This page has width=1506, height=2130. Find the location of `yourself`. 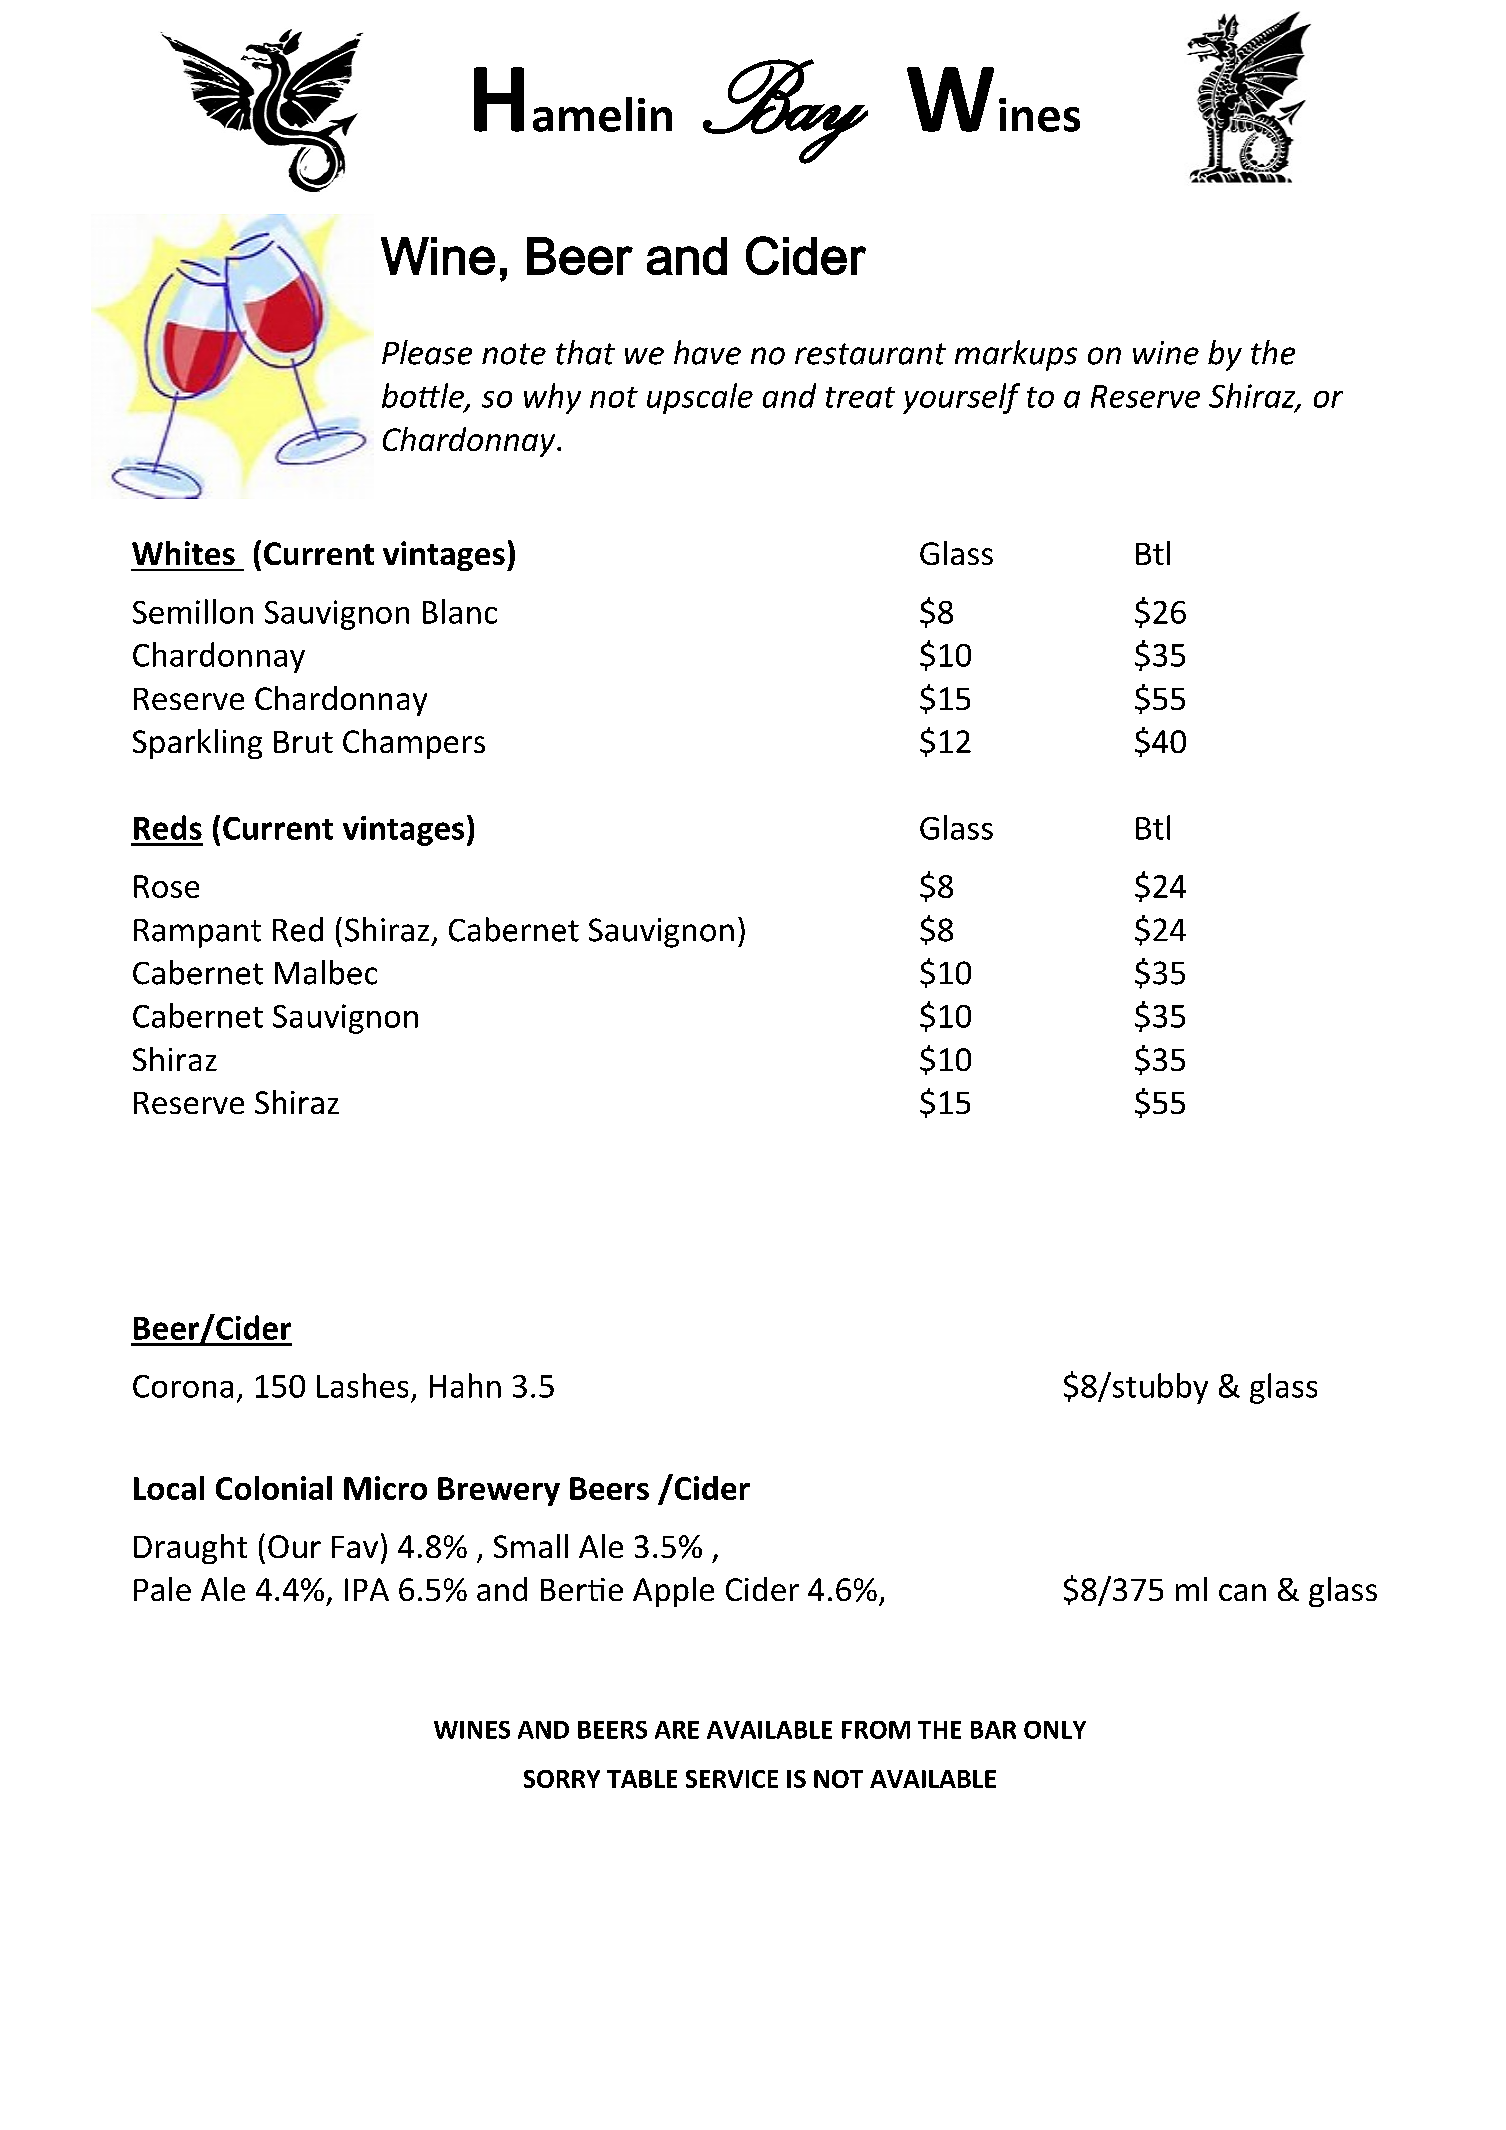

yourself is located at coordinates (961, 398).
